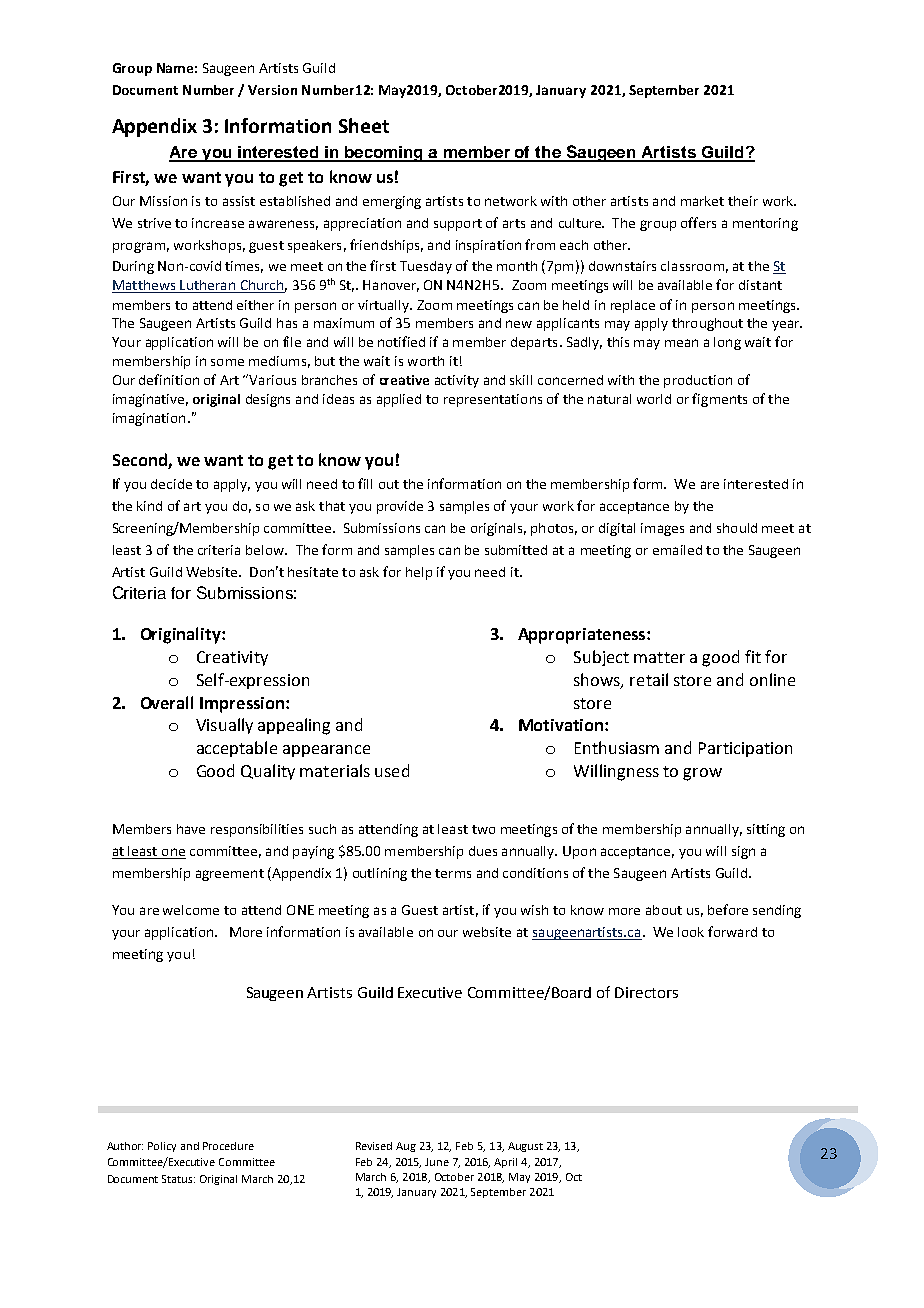 The height and width of the page is (1308, 924). What do you see at coordinates (232, 658) in the page?
I see `Creativity` at bounding box center [232, 658].
